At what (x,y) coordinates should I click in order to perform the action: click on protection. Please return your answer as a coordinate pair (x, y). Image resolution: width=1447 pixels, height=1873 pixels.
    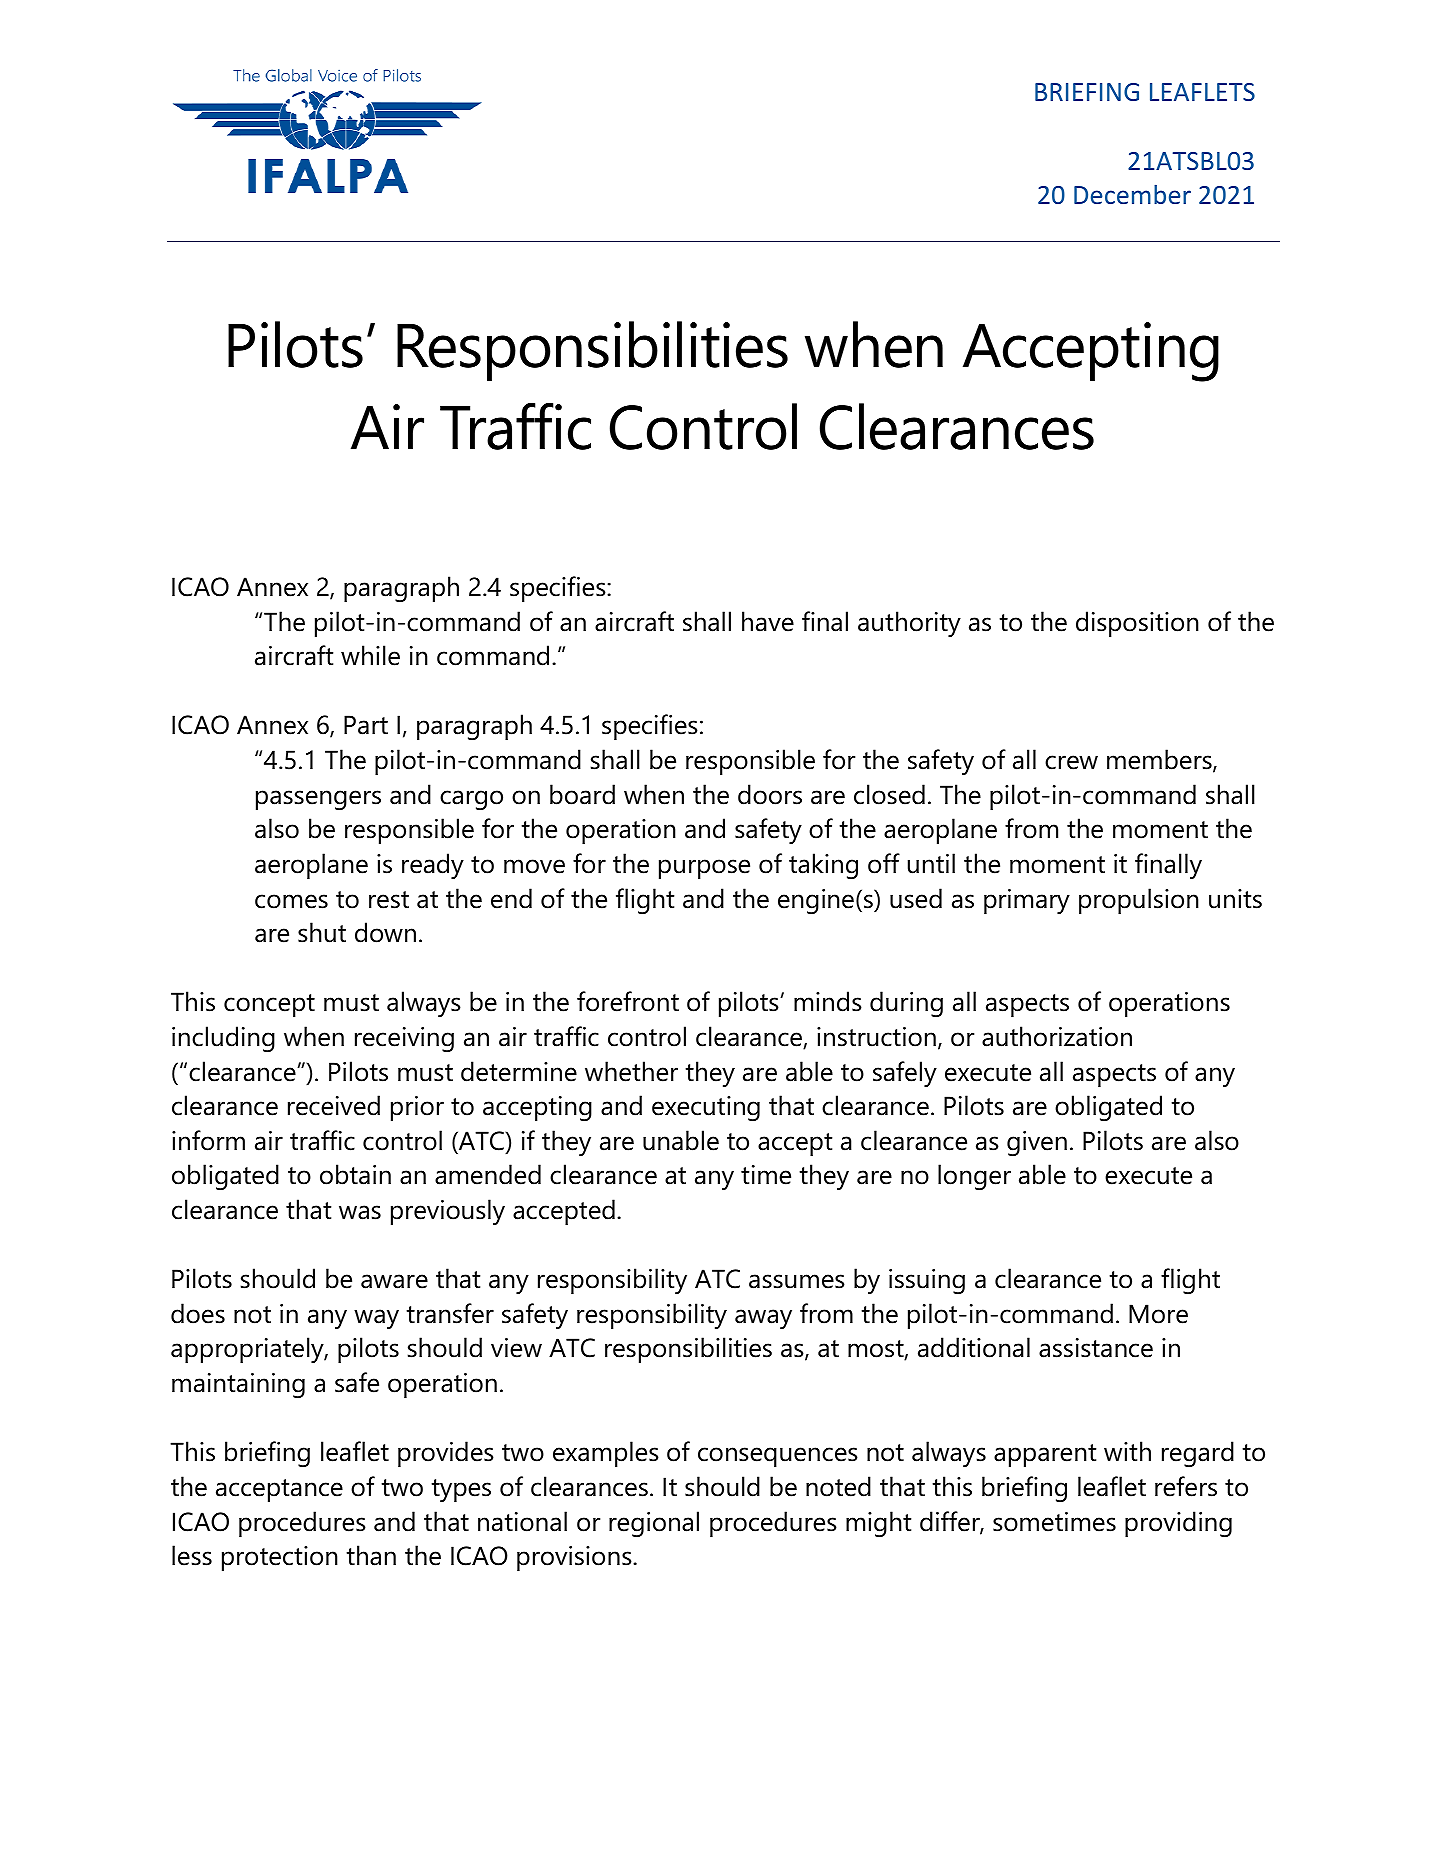
    Looking at the image, I should click on (280, 1558).
